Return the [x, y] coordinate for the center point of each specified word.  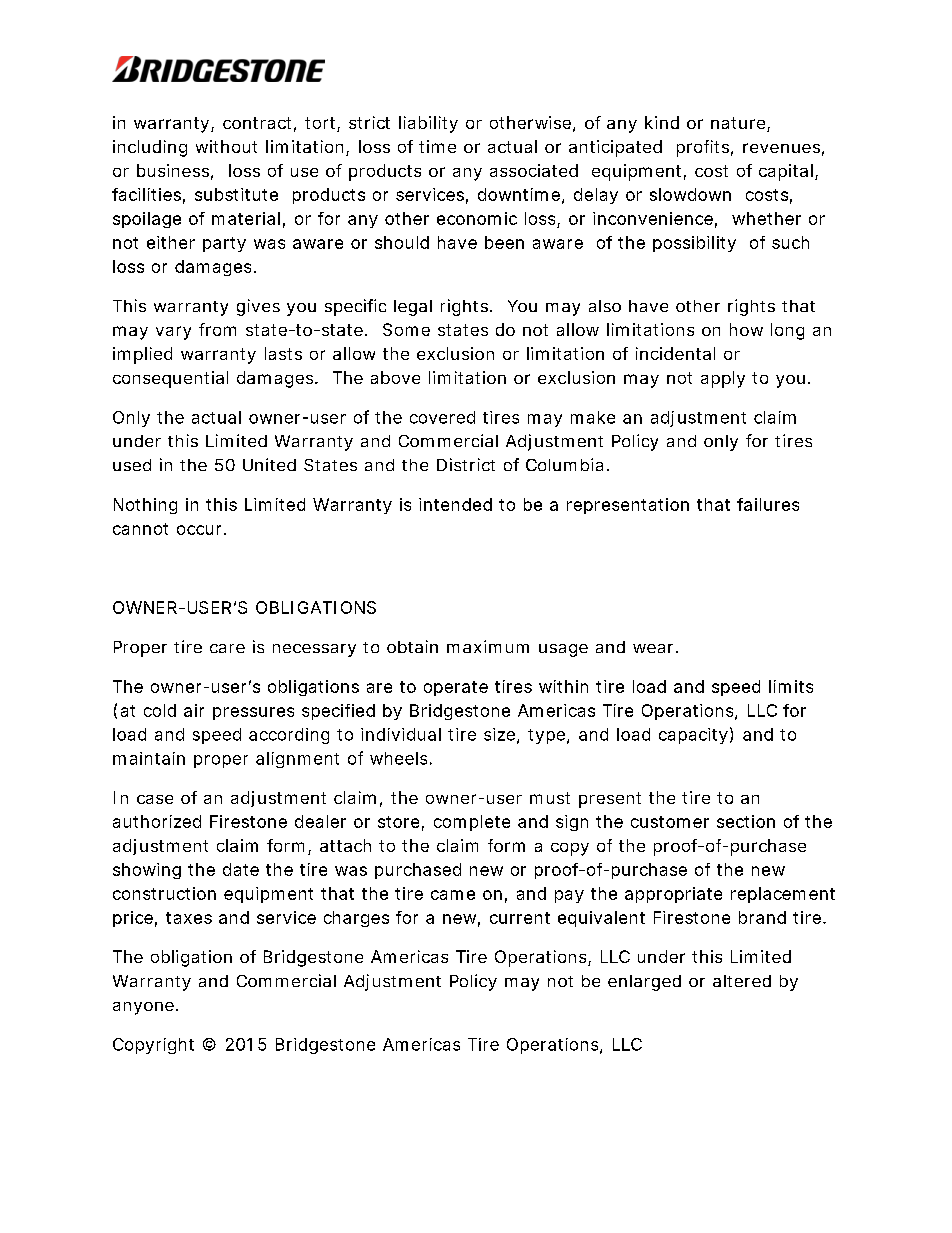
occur [201, 530]
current [520, 918]
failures [768, 504]
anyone [145, 1008]
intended [455, 504]
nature [739, 124]
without [226, 146]
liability [428, 124]
